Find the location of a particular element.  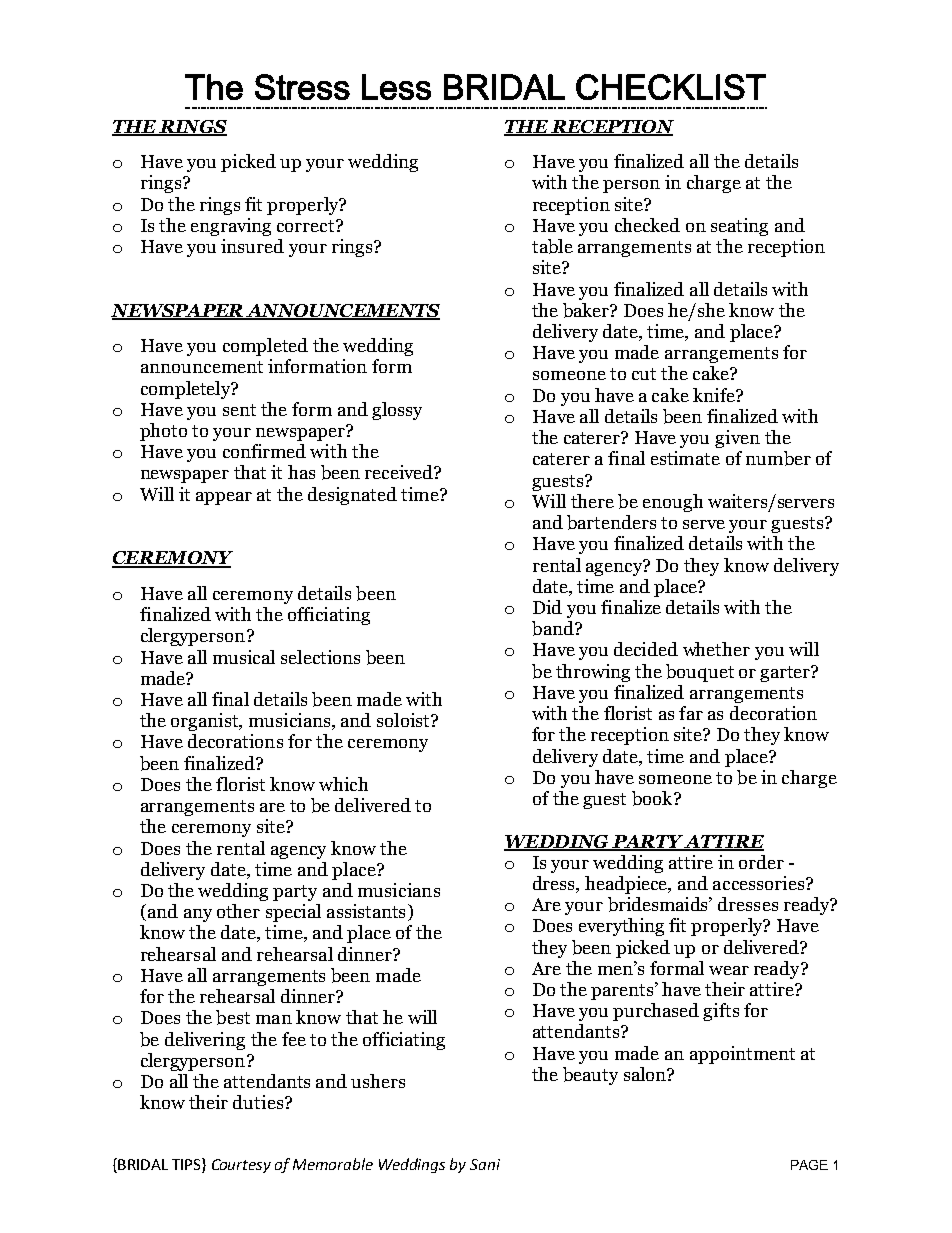

Sani is located at coordinates (485, 1164).
